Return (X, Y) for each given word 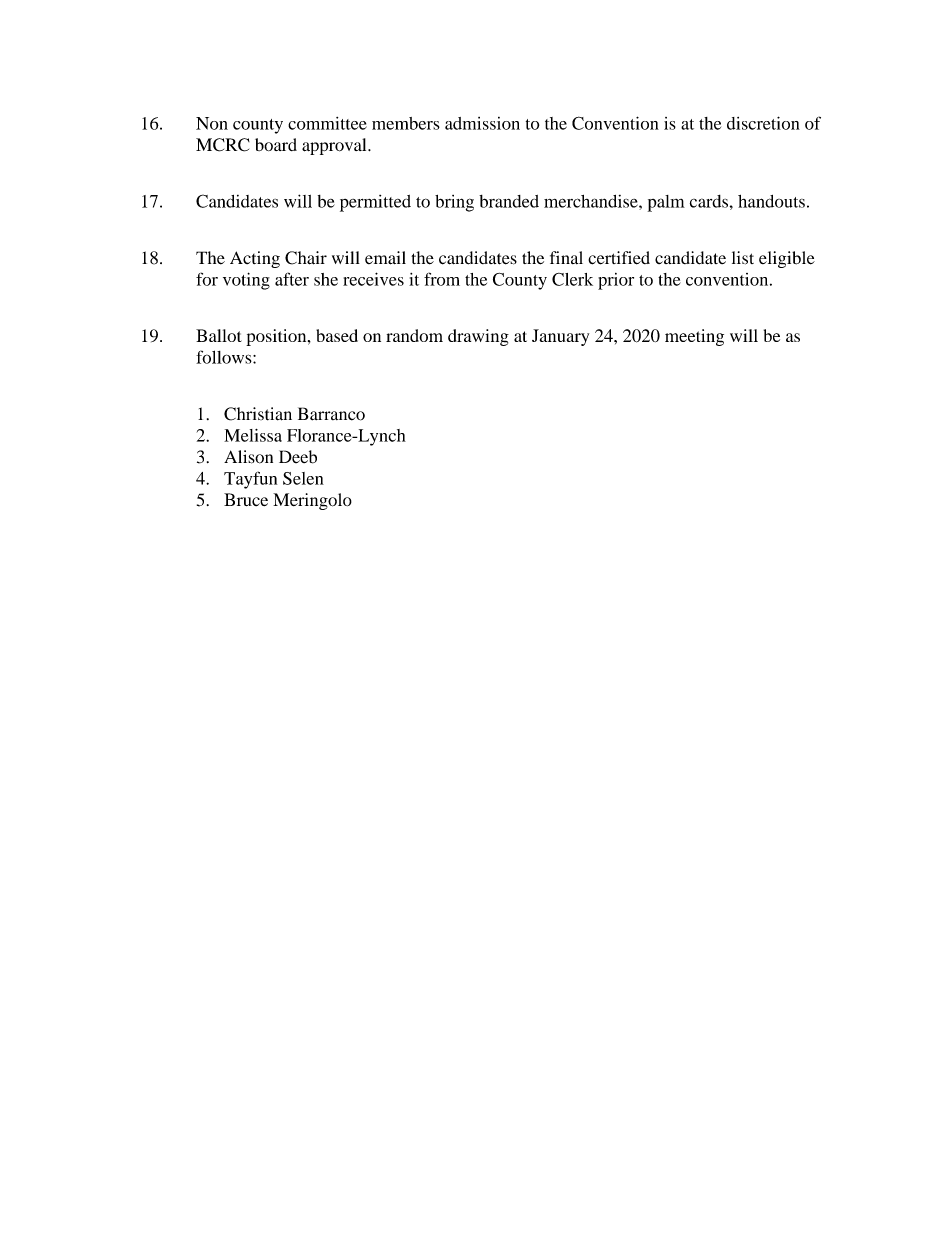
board (276, 144)
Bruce (246, 499)
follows (225, 357)
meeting (694, 337)
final (566, 257)
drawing (478, 337)
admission (482, 123)
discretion (763, 123)
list (743, 258)
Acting (255, 259)
